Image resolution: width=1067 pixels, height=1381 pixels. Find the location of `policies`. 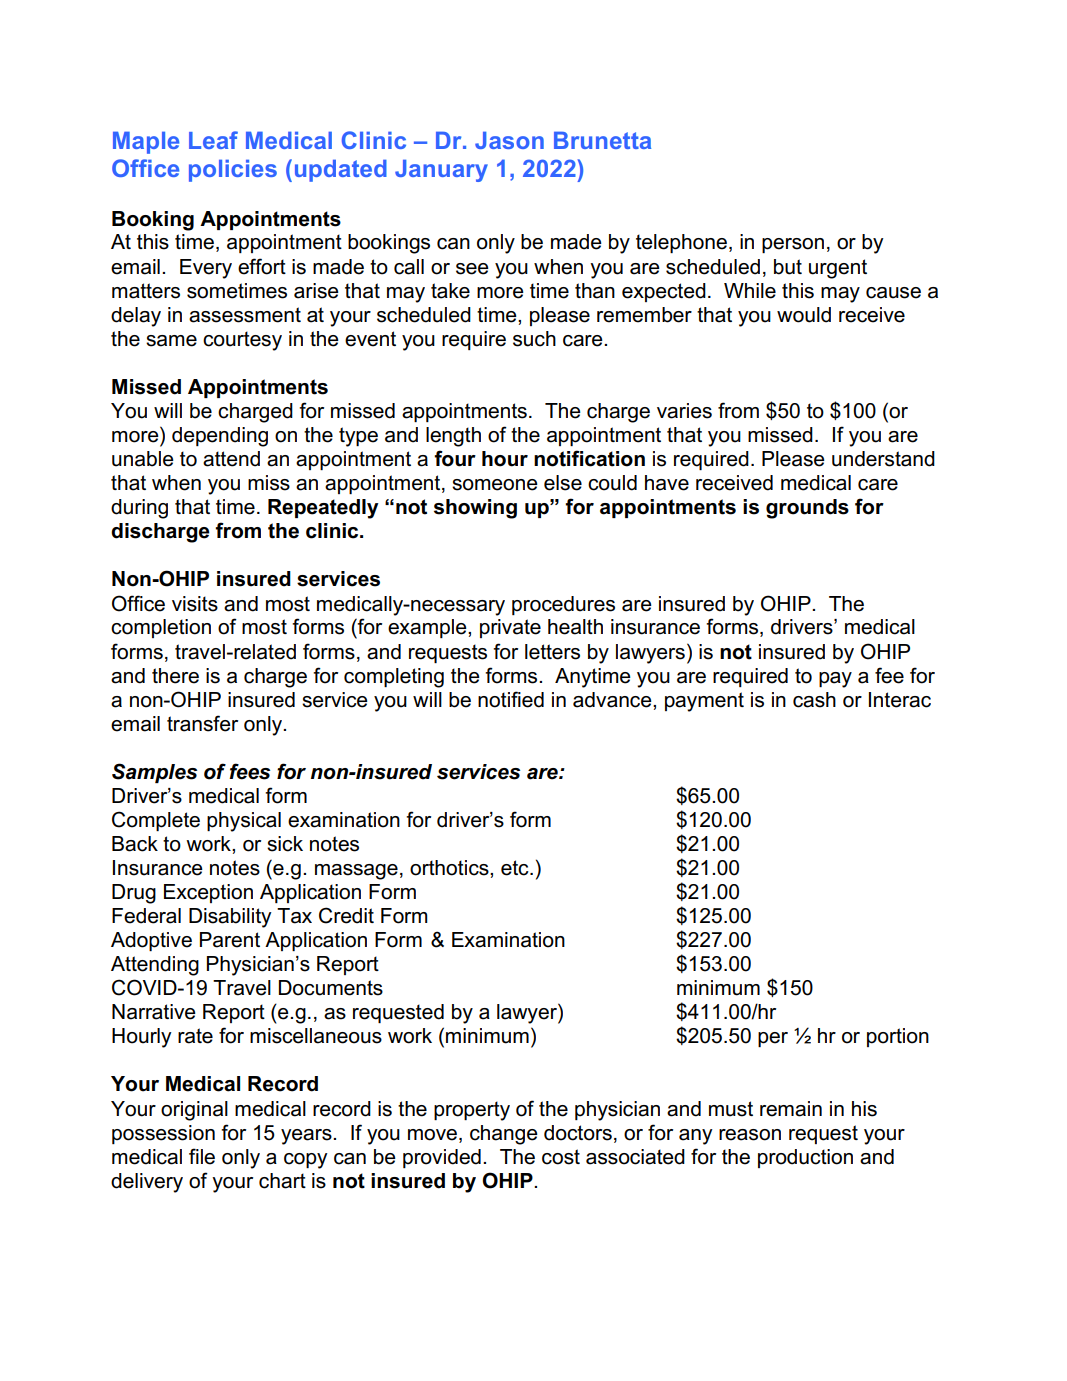

policies is located at coordinates (233, 170).
